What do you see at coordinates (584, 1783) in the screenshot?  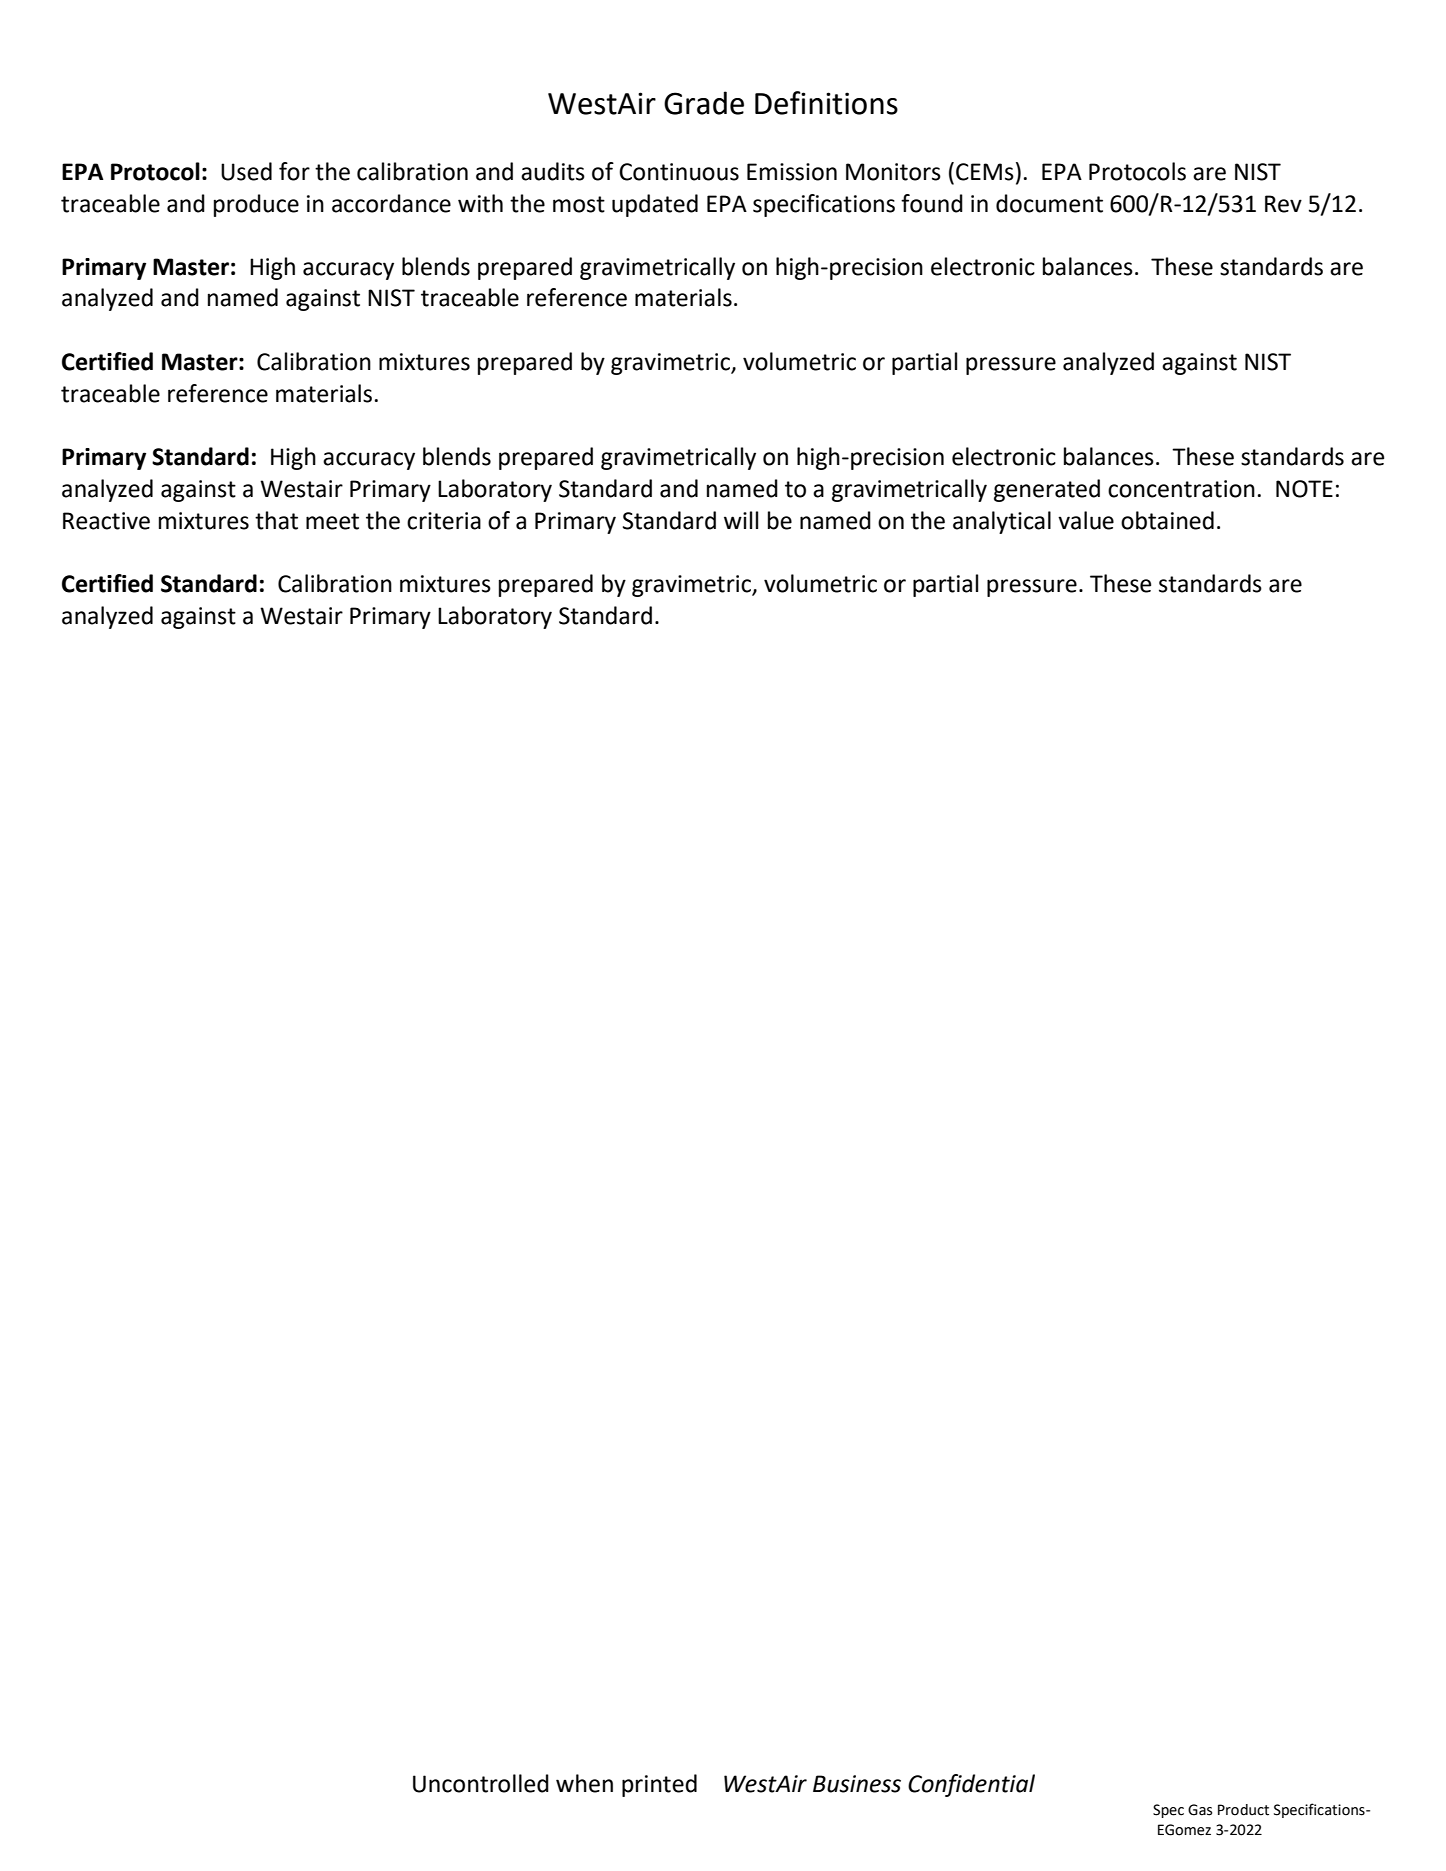 I see `when` at bounding box center [584, 1783].
